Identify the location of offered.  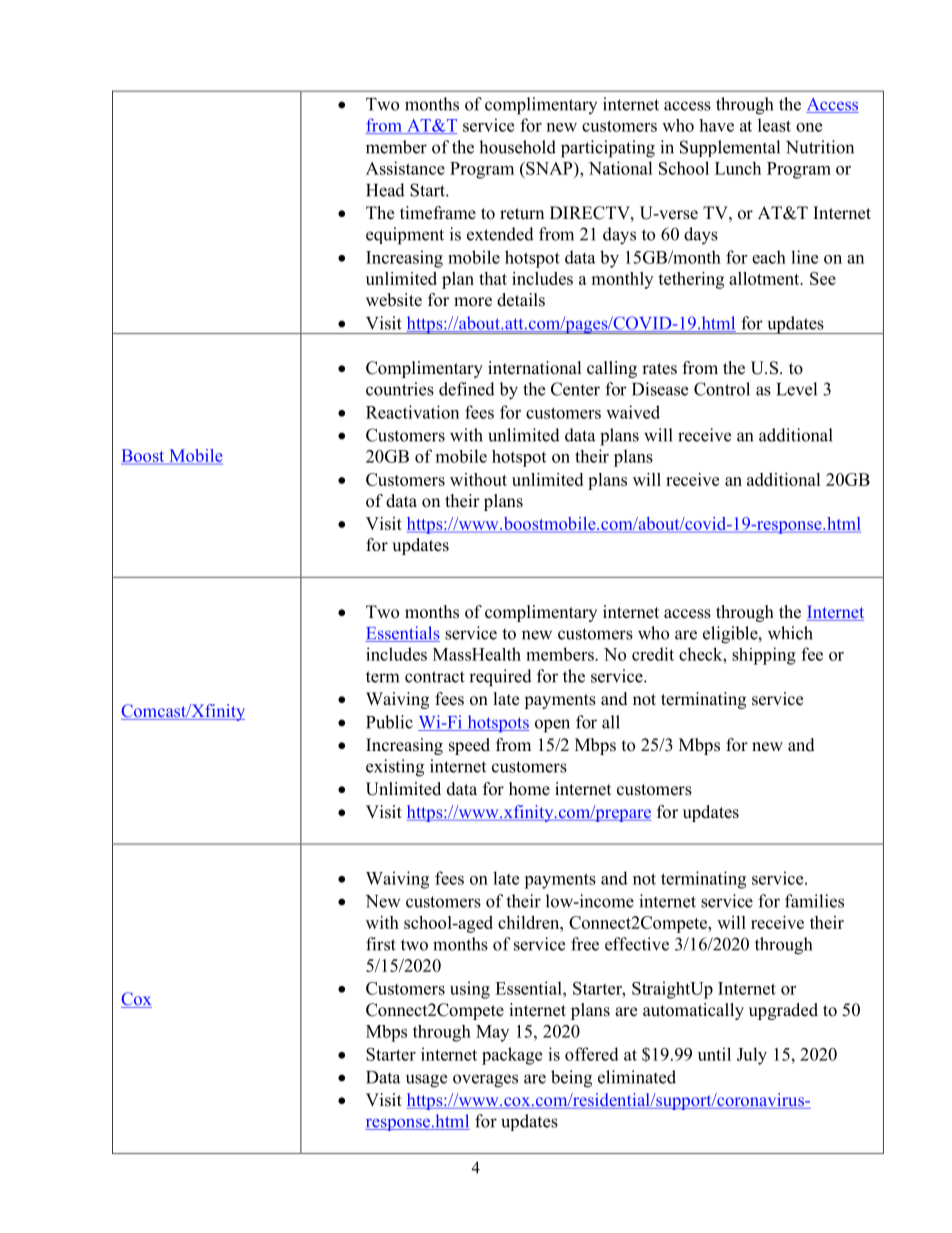
(592, 1054).
